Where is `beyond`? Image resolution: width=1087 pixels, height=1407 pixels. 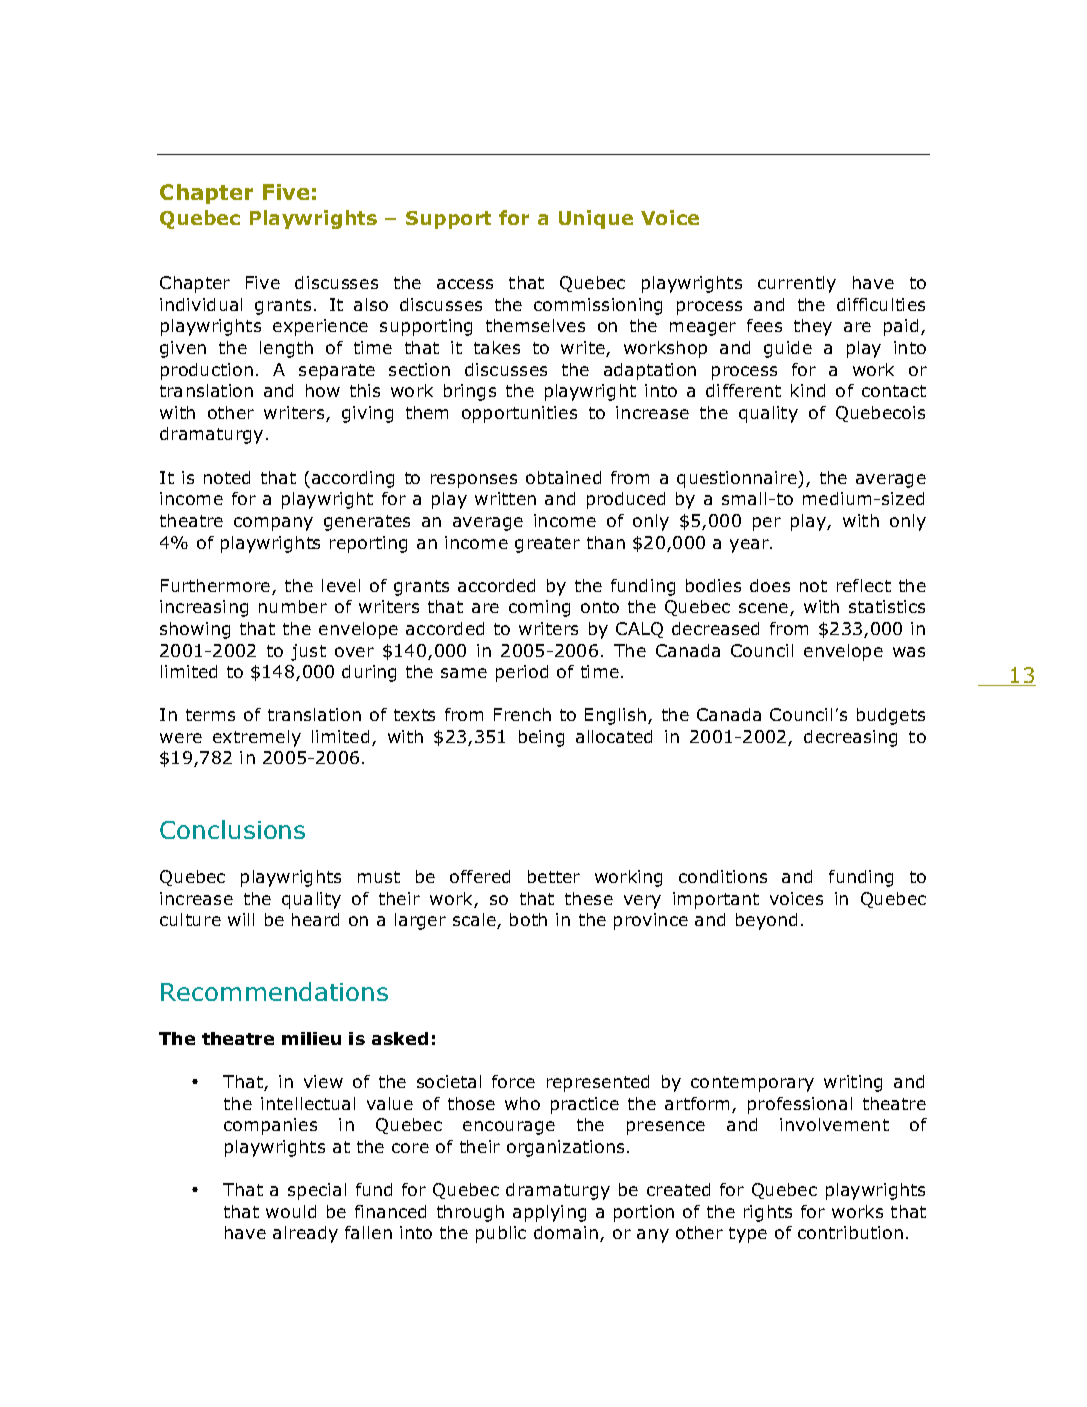 beyond is located at coordinates (766, 921).
